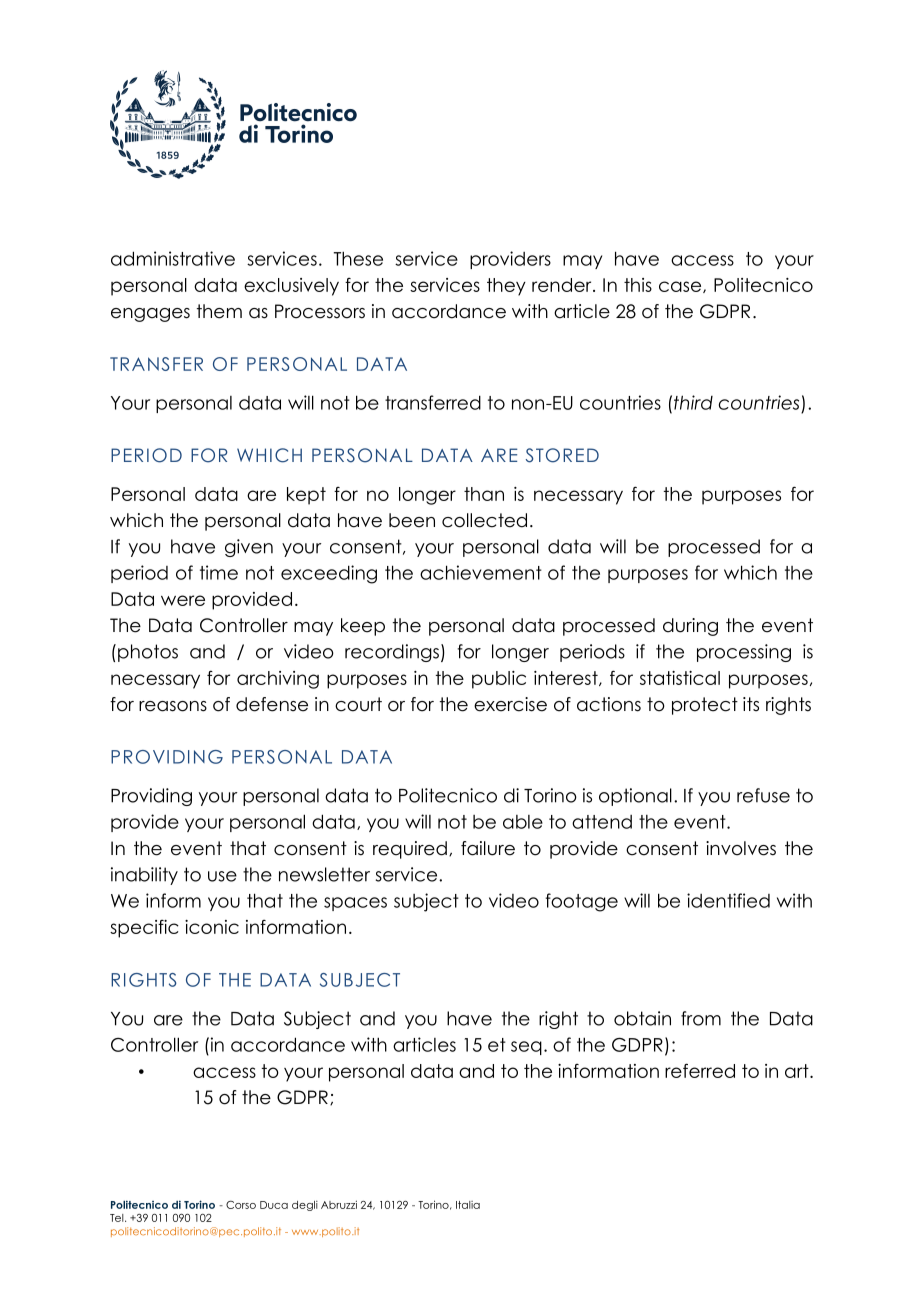  What do you see at coordinates (173, 706) in the screenshot?
I see `reasons` at bounding box center [173, 706].
